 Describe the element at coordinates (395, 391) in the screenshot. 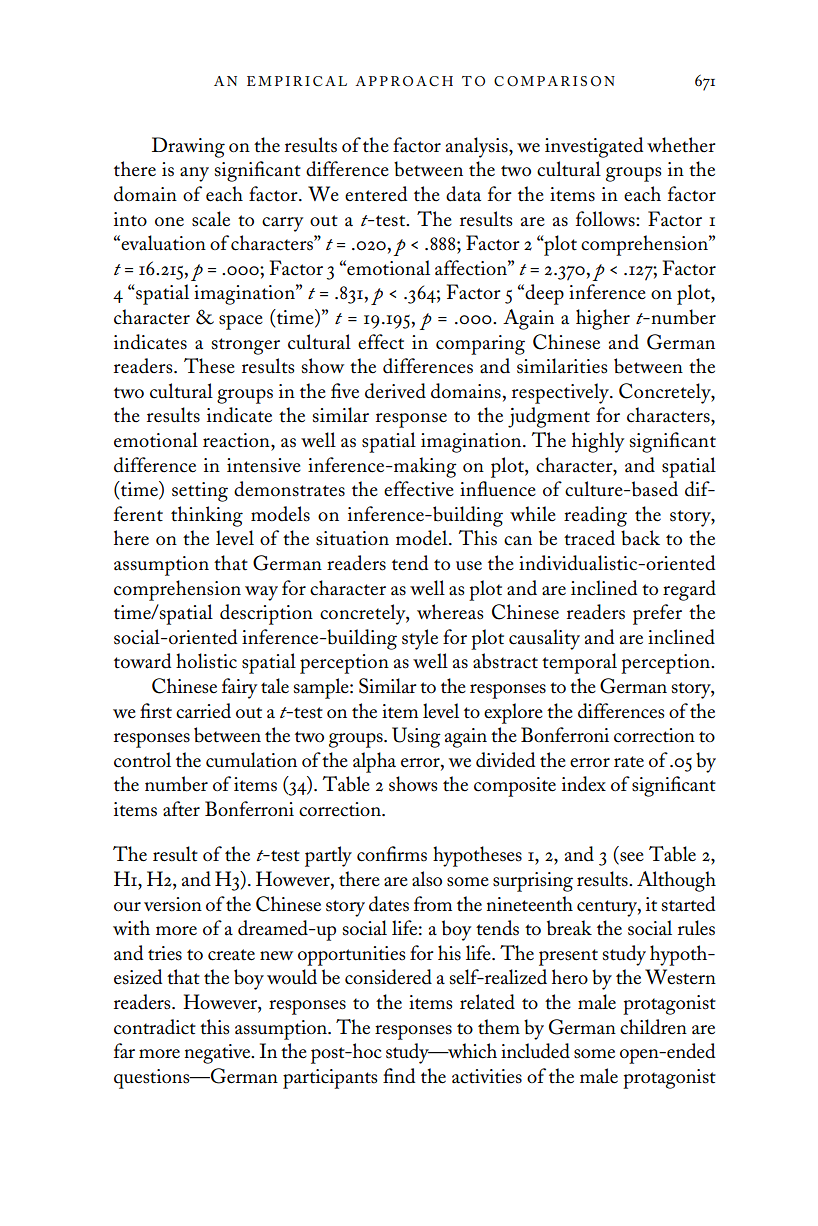

I see `derived` at that location.
